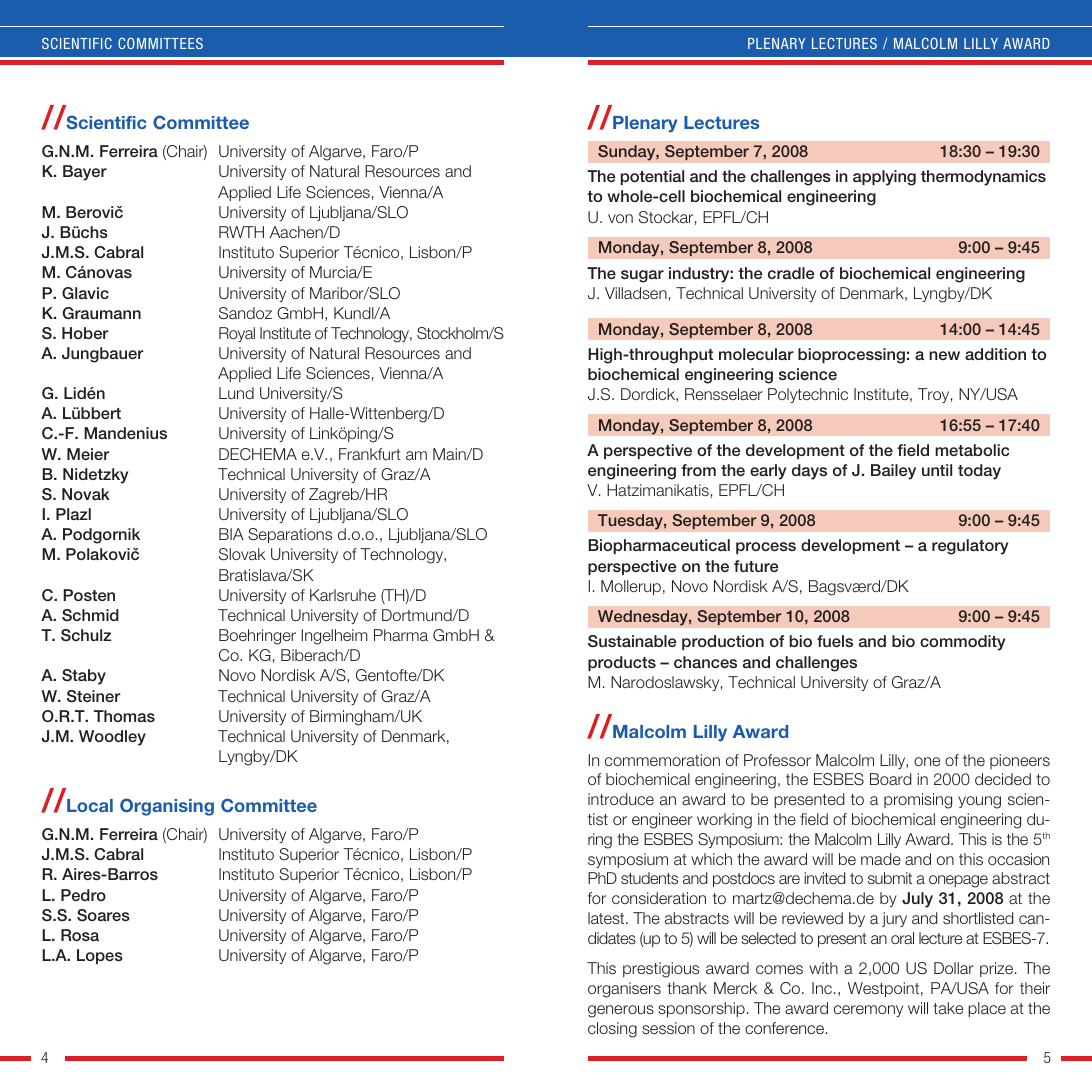 The height and width of the screenshot is (1092, 1092). What do you see at coordinates (621, 1011) in the screenshot?
I see `generous` at bounding box center [621, 1011].
